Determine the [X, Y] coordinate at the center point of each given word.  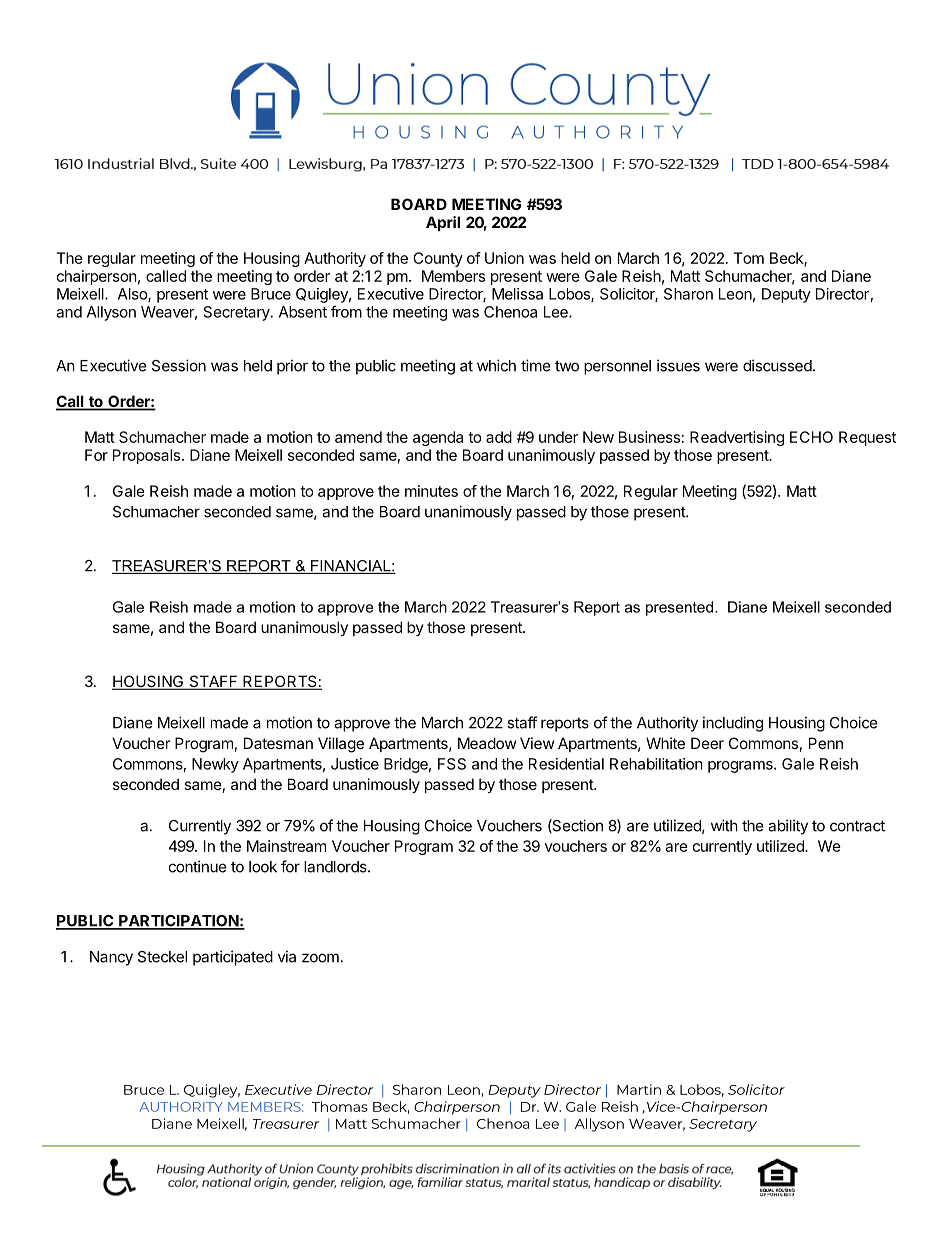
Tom [748, 258]
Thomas [340, 1106]
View [537, 743]
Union [504, 258]
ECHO [811, 437]
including [733, 724]
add [499, 437]
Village [341, 745]
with [724, 825]
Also [133, 295]
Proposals [146, 456]
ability [788, 827]
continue [198, 866]
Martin [639, 1089]
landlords [336, 867]
